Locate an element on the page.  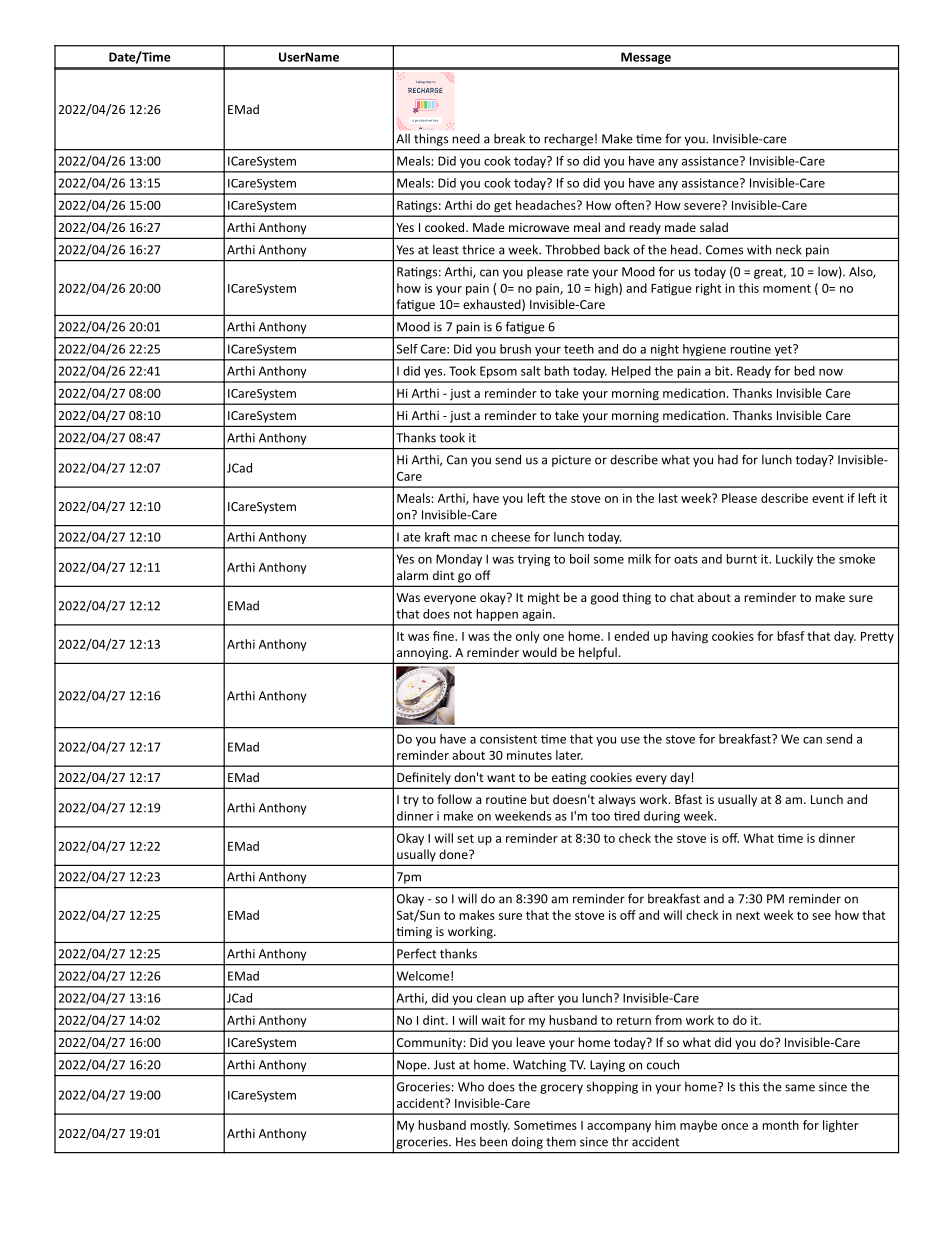
done is located at coordinates (454, 854).
